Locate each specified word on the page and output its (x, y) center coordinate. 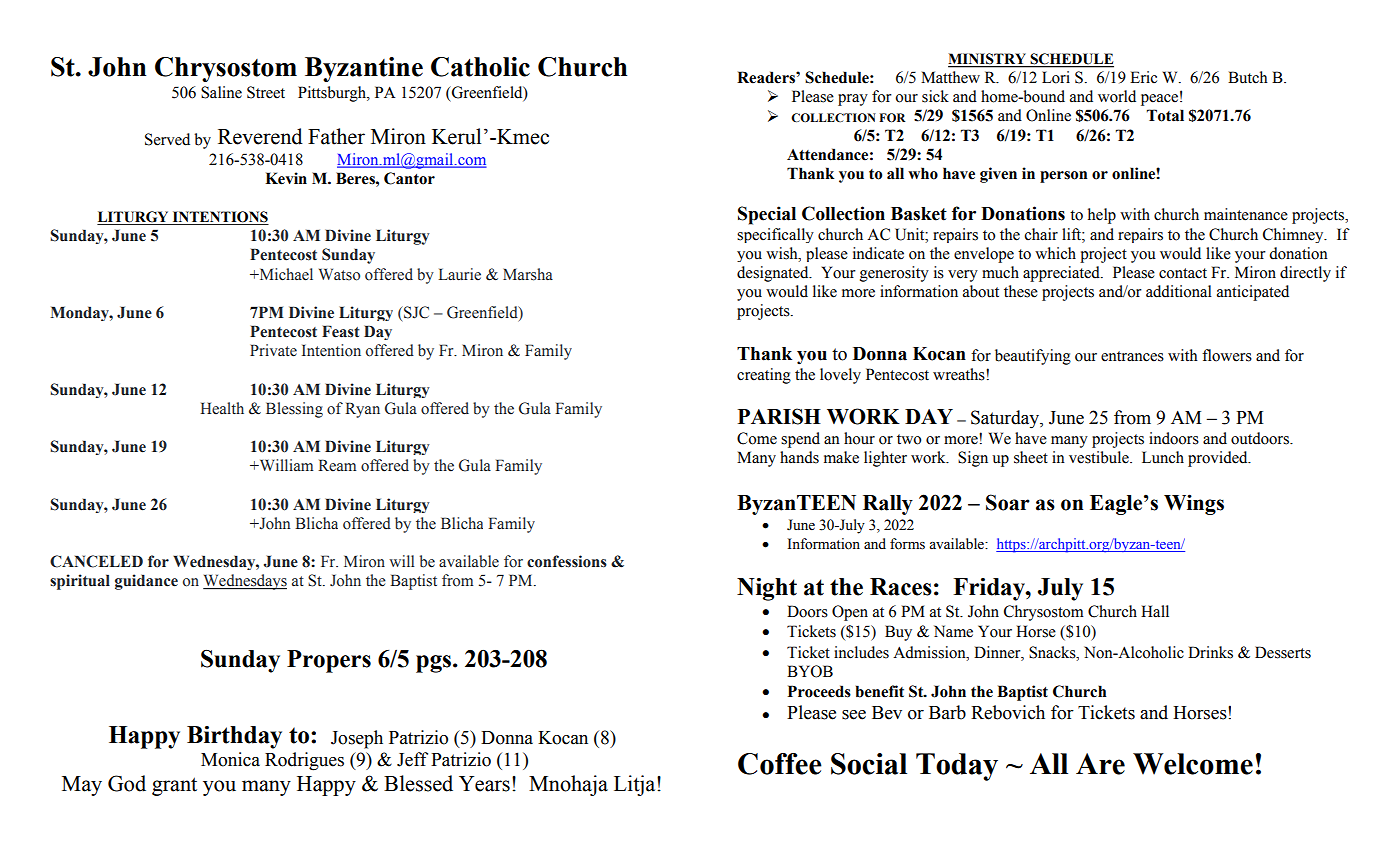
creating (764, 376)
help (1102, 216)
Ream (337, 465)
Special (767, 215)
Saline (221, 92)
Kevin (286, 178)
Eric (1143, 77)
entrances (1132, 356)
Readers (767, 77)
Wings (1194, 504)
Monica (230, 759)
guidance (146, 582)
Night (767, 589)
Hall (1155, 611)
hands (799, 457)
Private (273, 350)
